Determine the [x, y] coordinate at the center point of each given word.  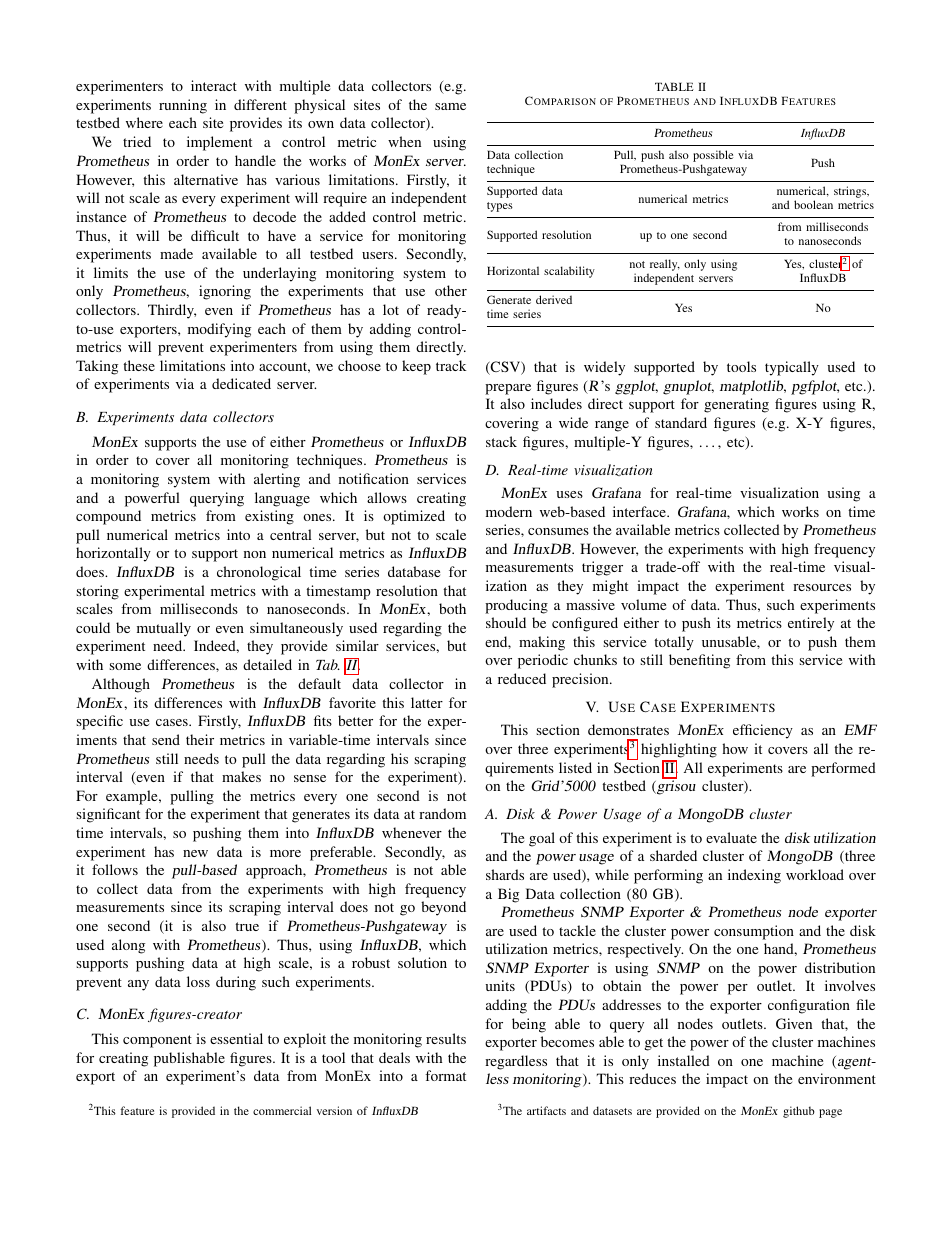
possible [713, 157]
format [445, 1075]
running [183, 106]
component [157, 1041]
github [799, 1112]
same [450, 106]
